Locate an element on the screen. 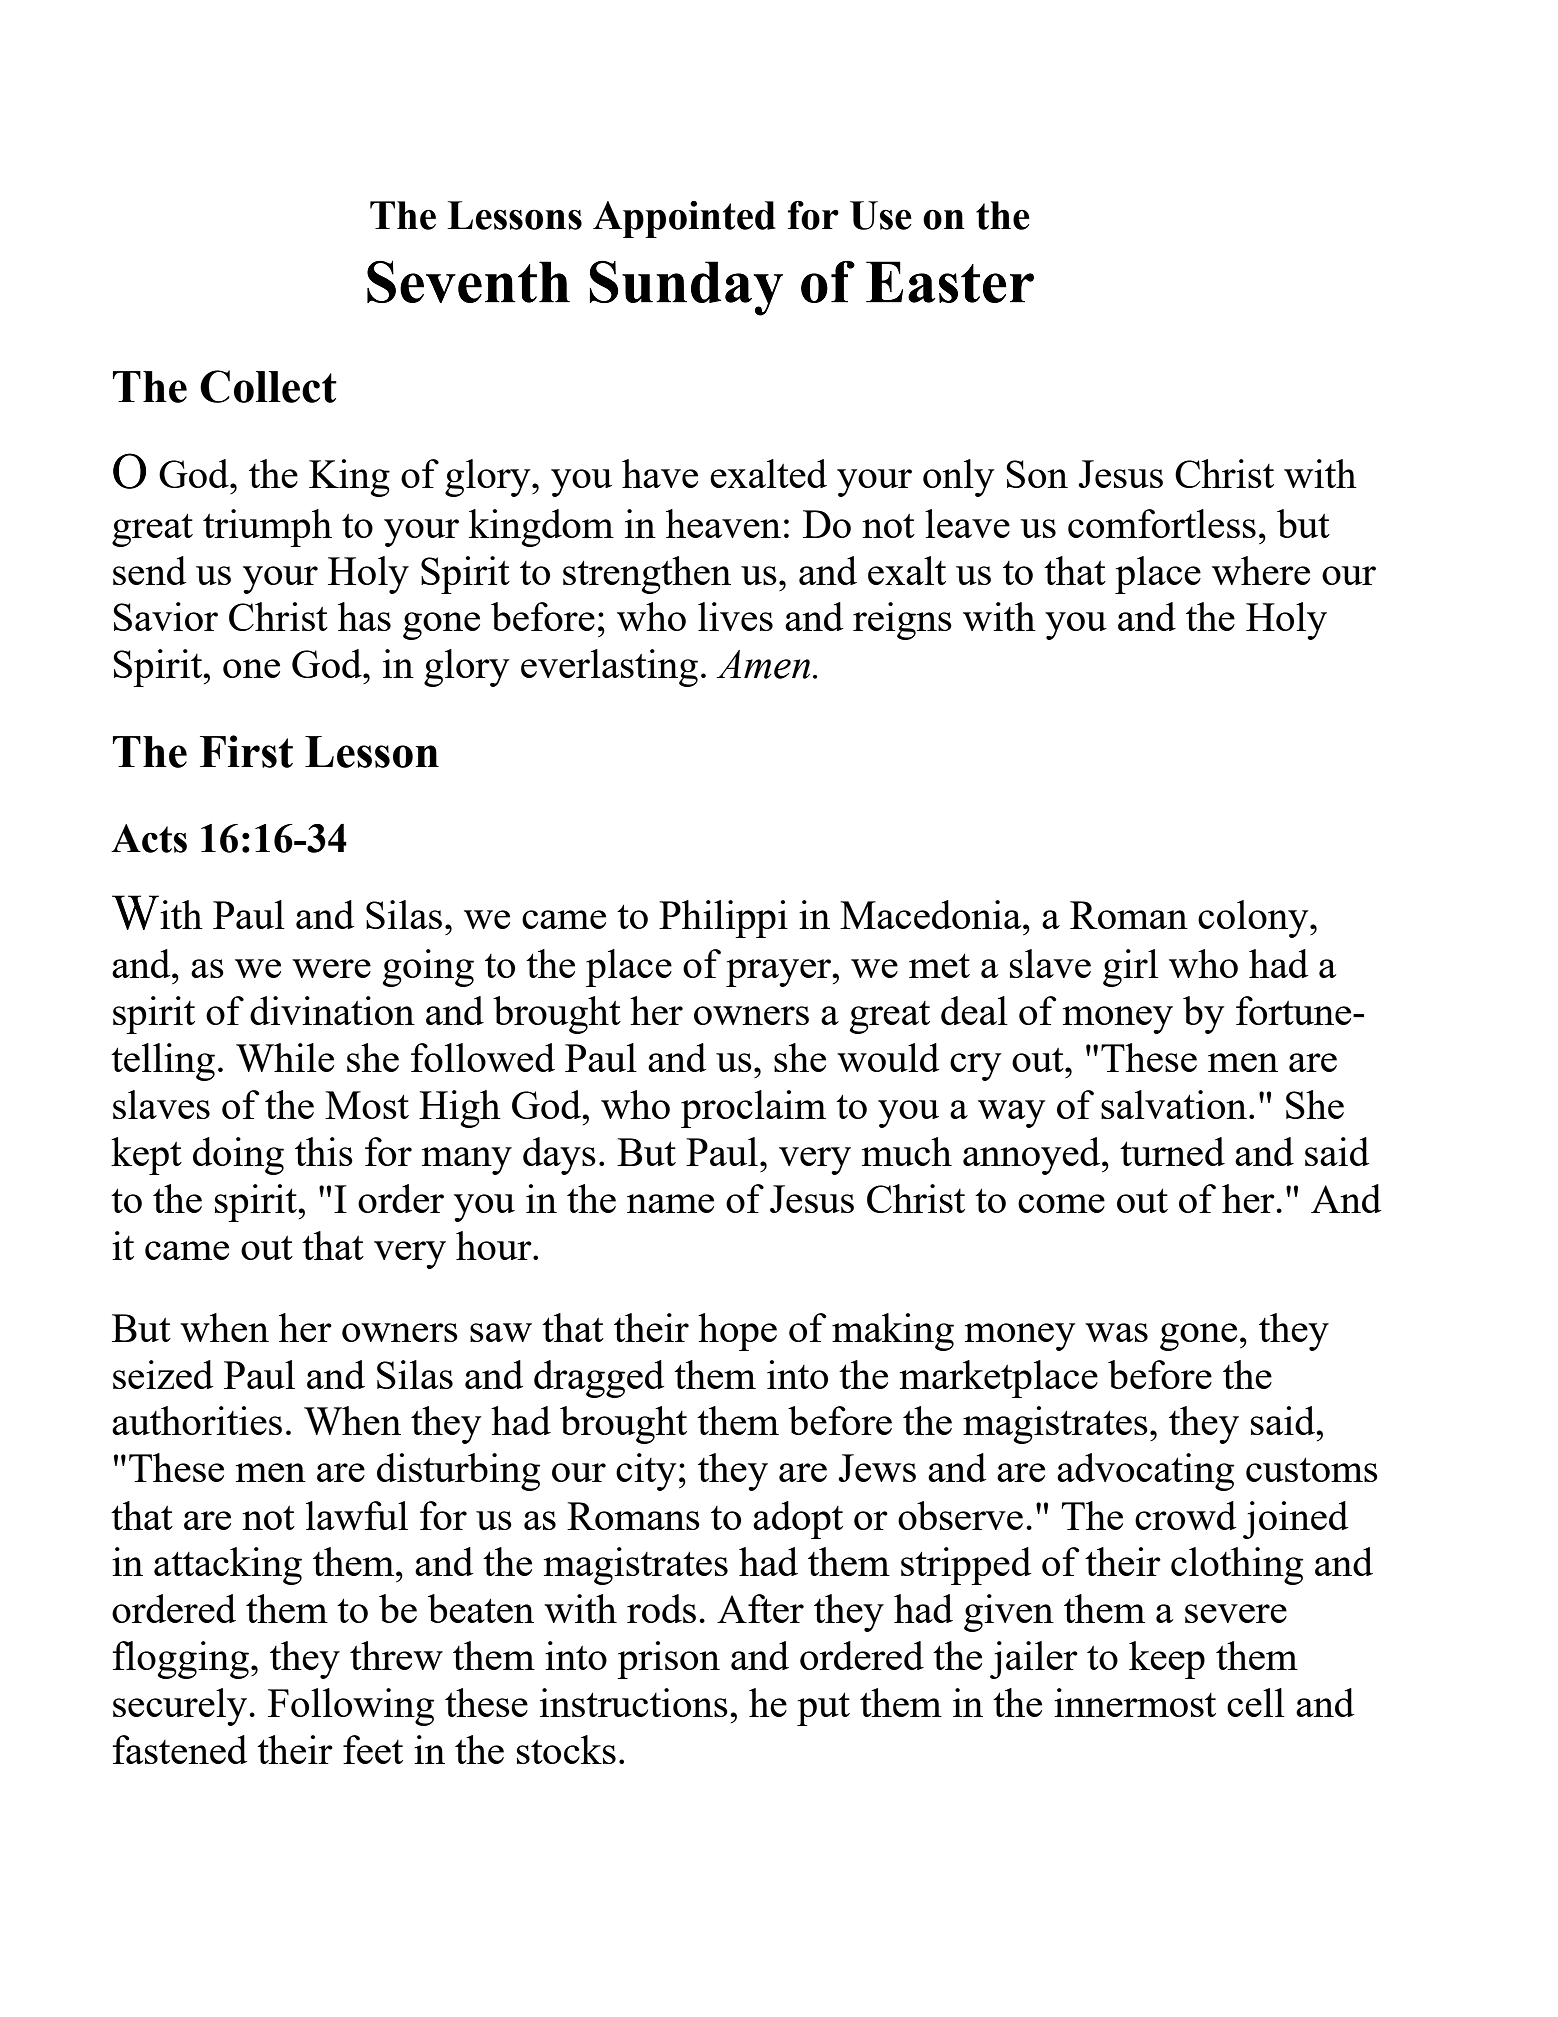 The height and width of the screenshot is (2017, 1558). Following is located at coordinates (351, 1707).
